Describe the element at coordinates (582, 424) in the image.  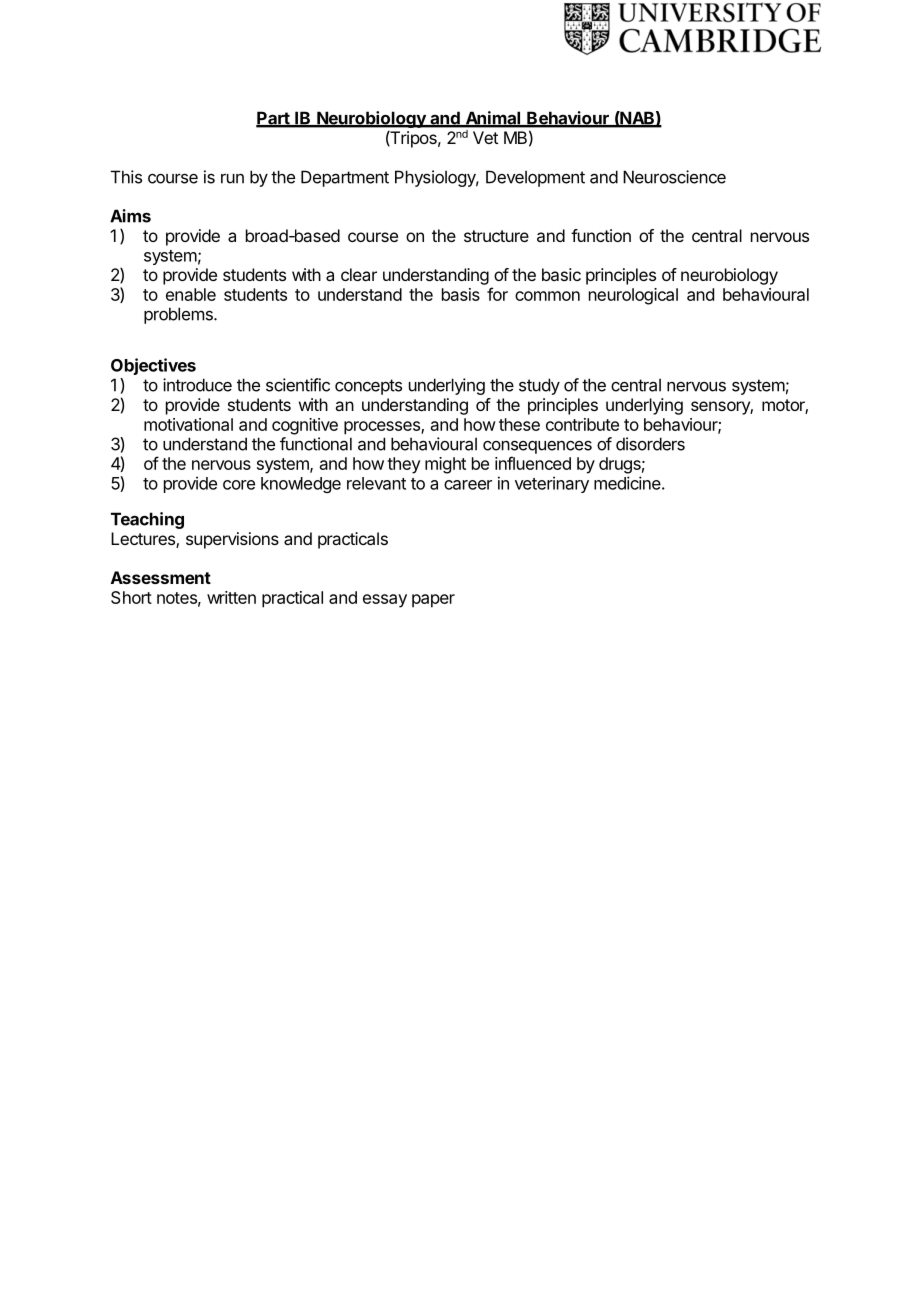
I see `contribute` at that location.
